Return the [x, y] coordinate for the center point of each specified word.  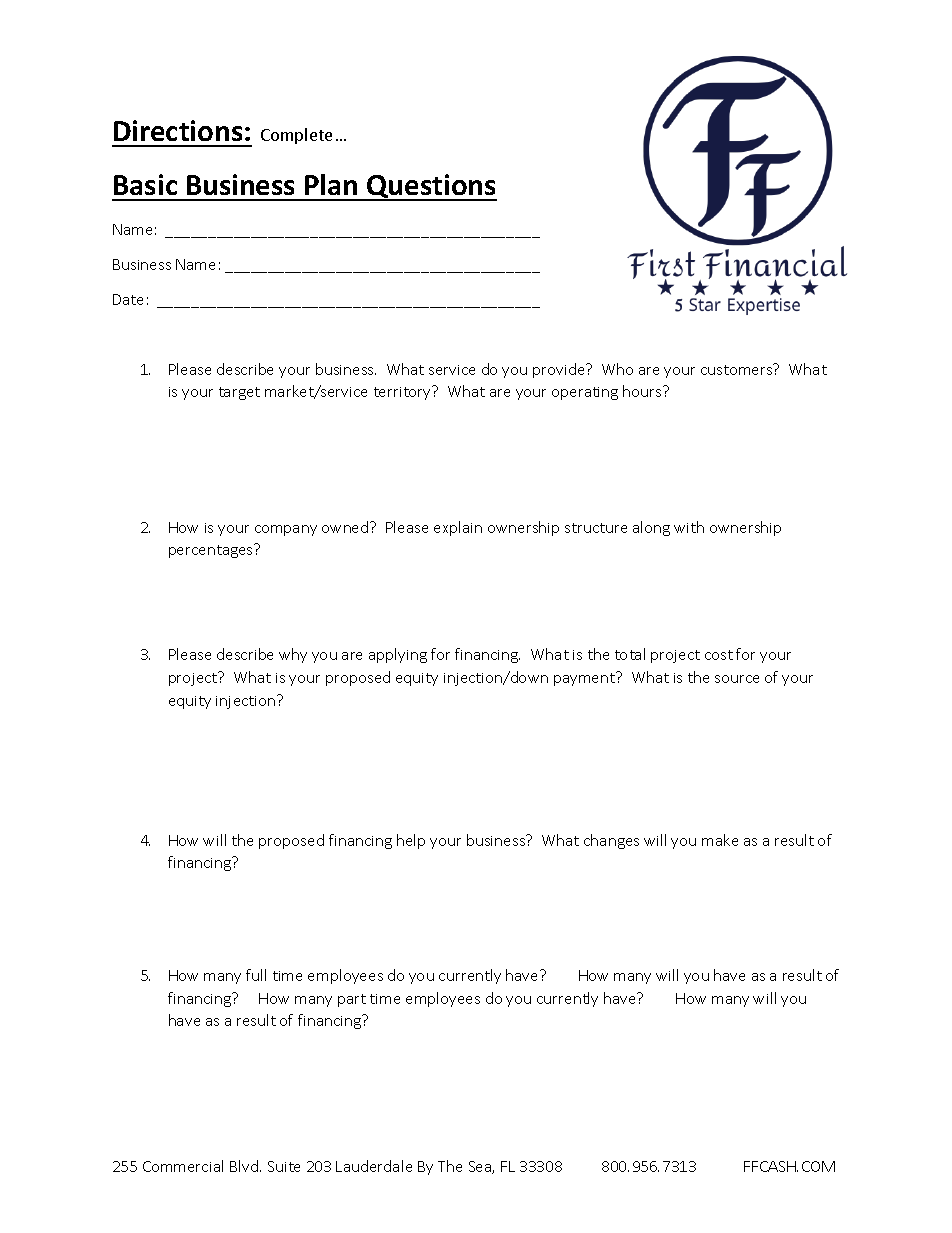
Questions [431, 187]
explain [458, 528]
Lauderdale [374, 1166]
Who [617, 369]
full [256, 975]
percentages [212, 551]
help [411, 841]
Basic [145, 184]
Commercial [183, 1166]
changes [611, 841]
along [651, 528]
